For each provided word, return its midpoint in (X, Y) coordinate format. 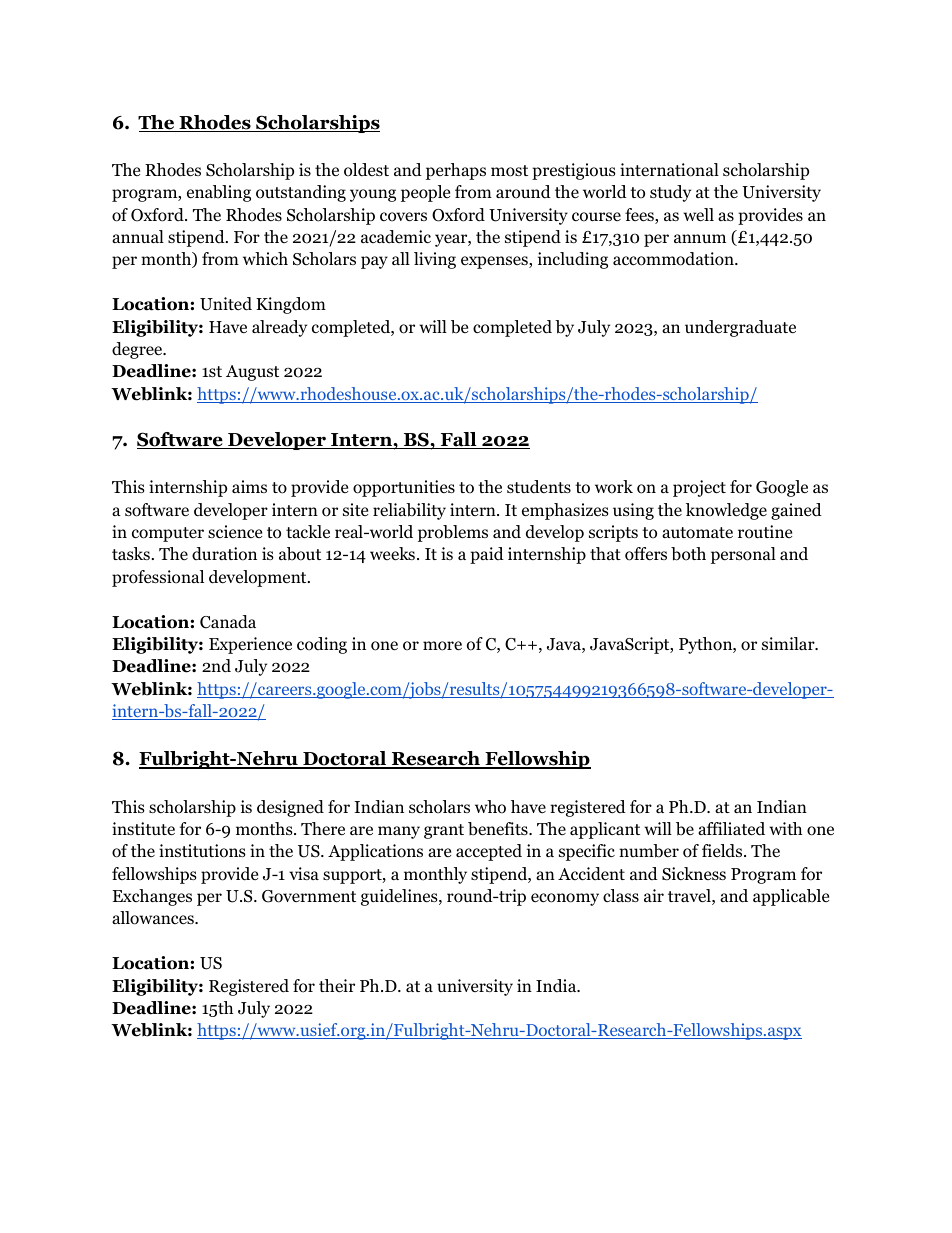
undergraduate (740, 328)
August (252, 373)
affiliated (731, 829)
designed (290, 808)
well (698, 215)
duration (224, 554)
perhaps (456, 171)
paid (487, 555)
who (490, 807)
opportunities (404, 488)
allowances (154, 918)
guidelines (400, 897)
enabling (219, 193)
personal (743, 555)
